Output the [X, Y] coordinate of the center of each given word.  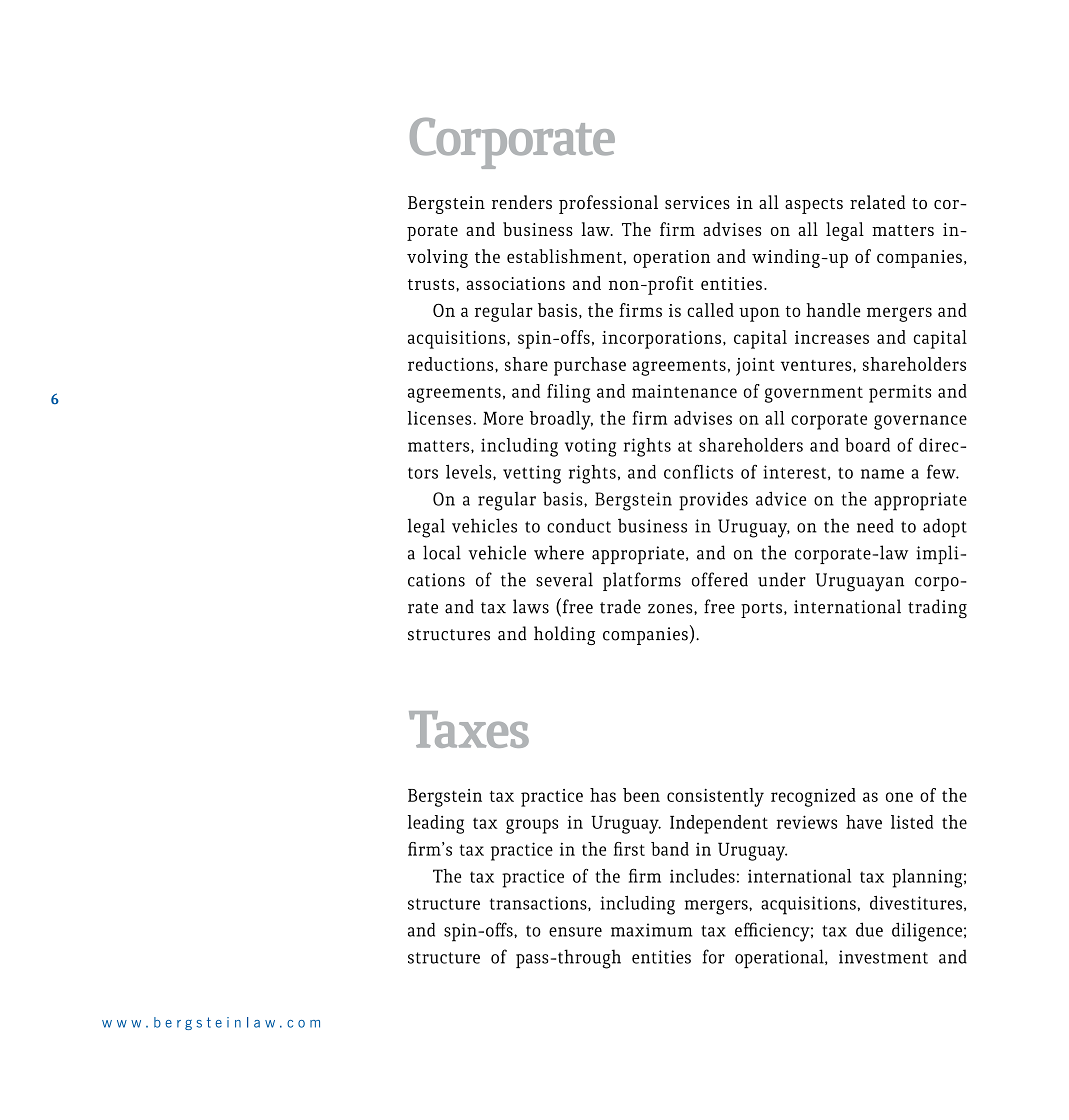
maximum [651, 930]
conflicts [698, 471]
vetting [532, 474]
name [882, 474]
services [697, 202]
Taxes [469, 729]
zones [671, 609]
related [877, 202]
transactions [539, 903]
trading [937, 609]
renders [522, 202]
